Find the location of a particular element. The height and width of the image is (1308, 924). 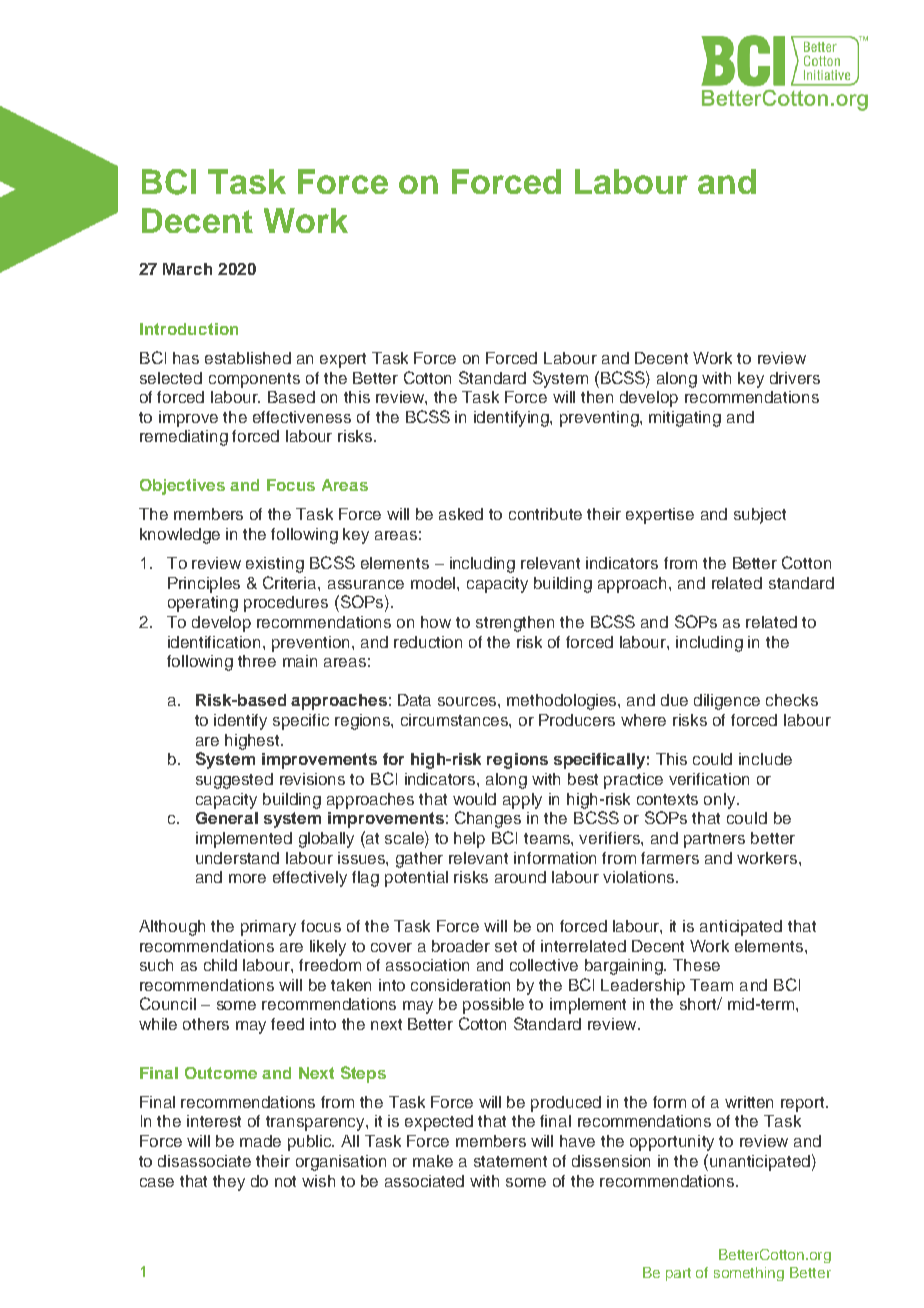

disassociate is located at coordinates (204, 1161).
